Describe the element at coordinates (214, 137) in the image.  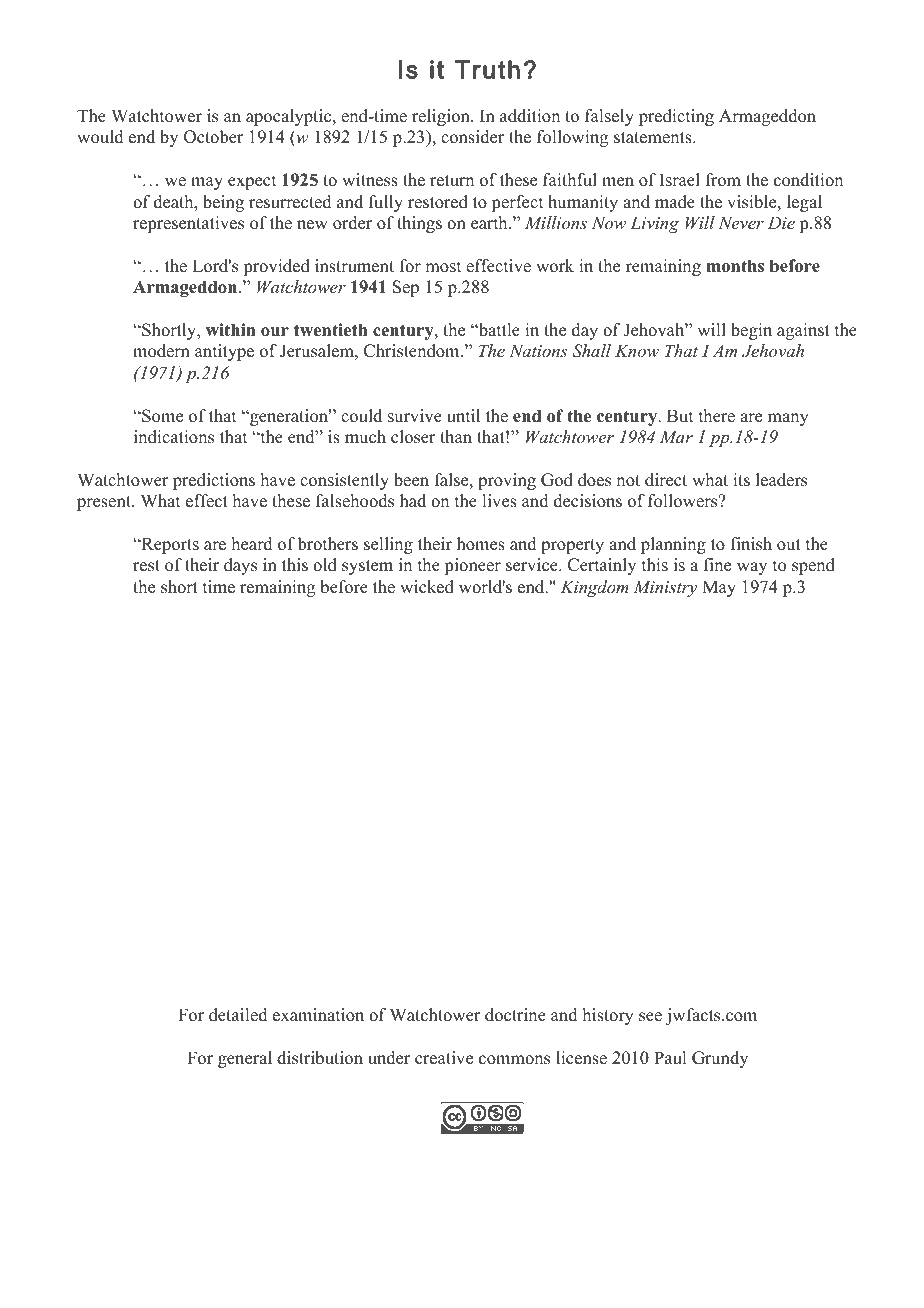
I see `October` at that location.
